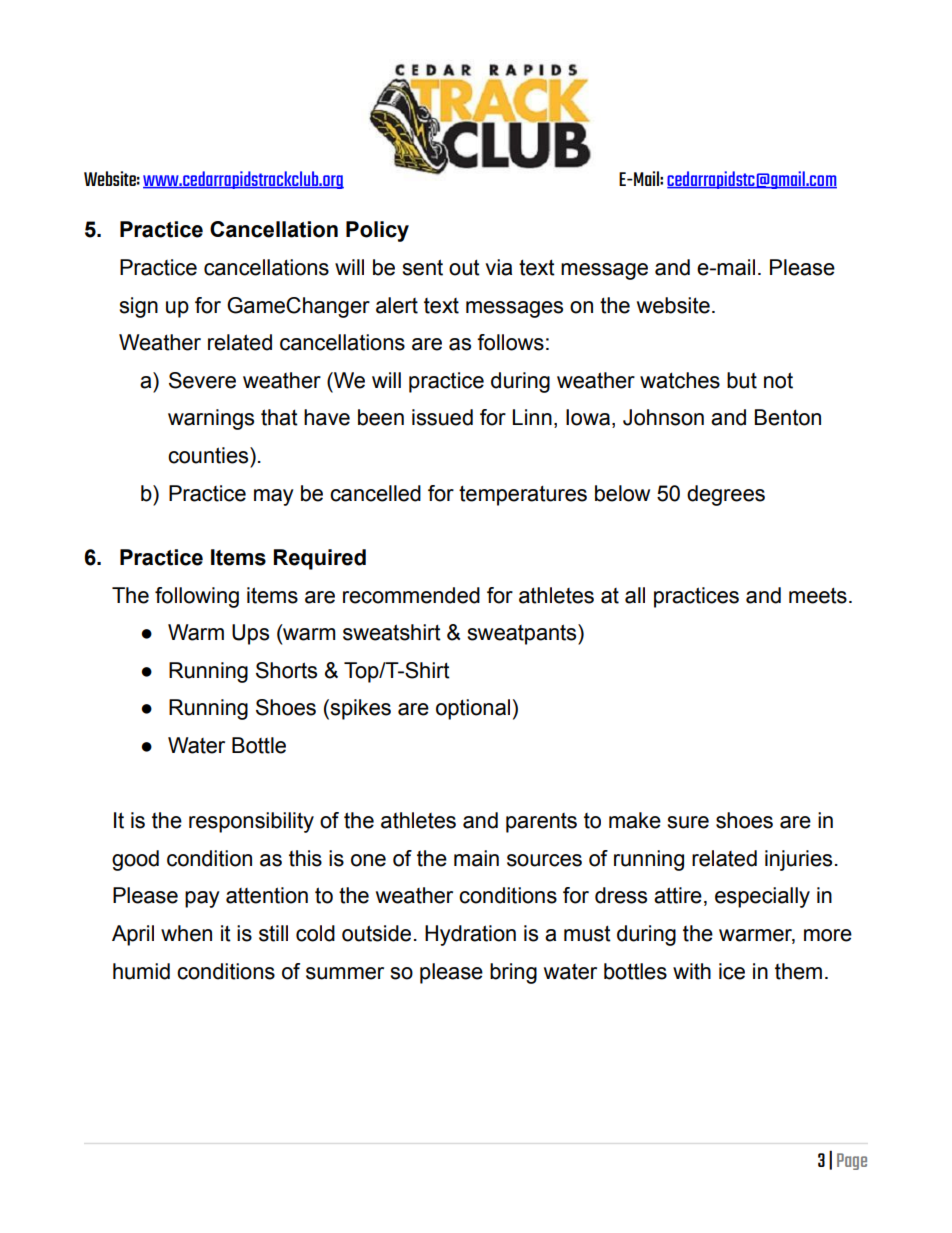 This screenshot has width=952, height=1233. I want to click on counties, so click(209, 455).
